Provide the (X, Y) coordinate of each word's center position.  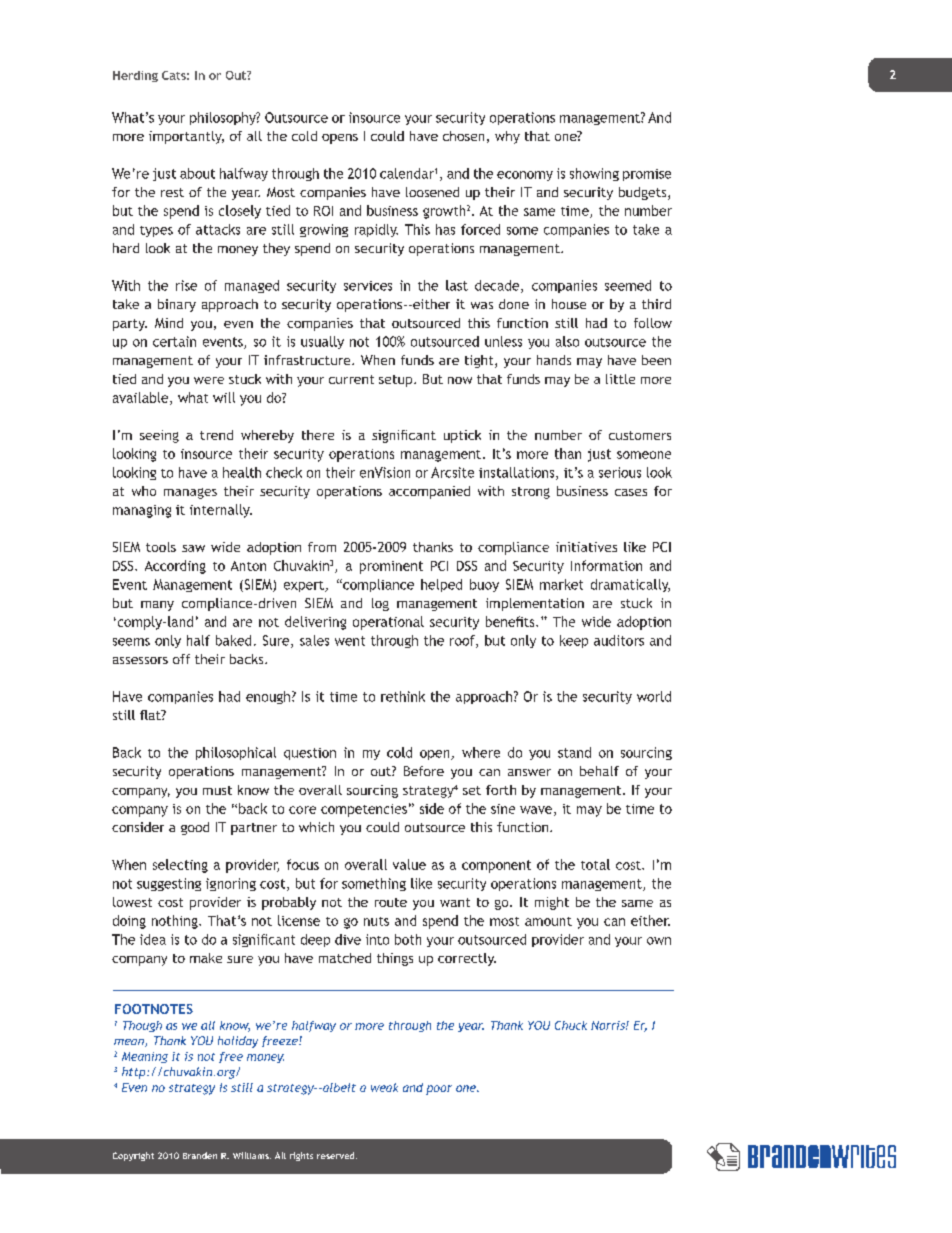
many (157, 606)
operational (388, 623)
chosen (463, 136)
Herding (135, 76)
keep (574, 641)
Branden (200, 1155)
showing (594, 174)
